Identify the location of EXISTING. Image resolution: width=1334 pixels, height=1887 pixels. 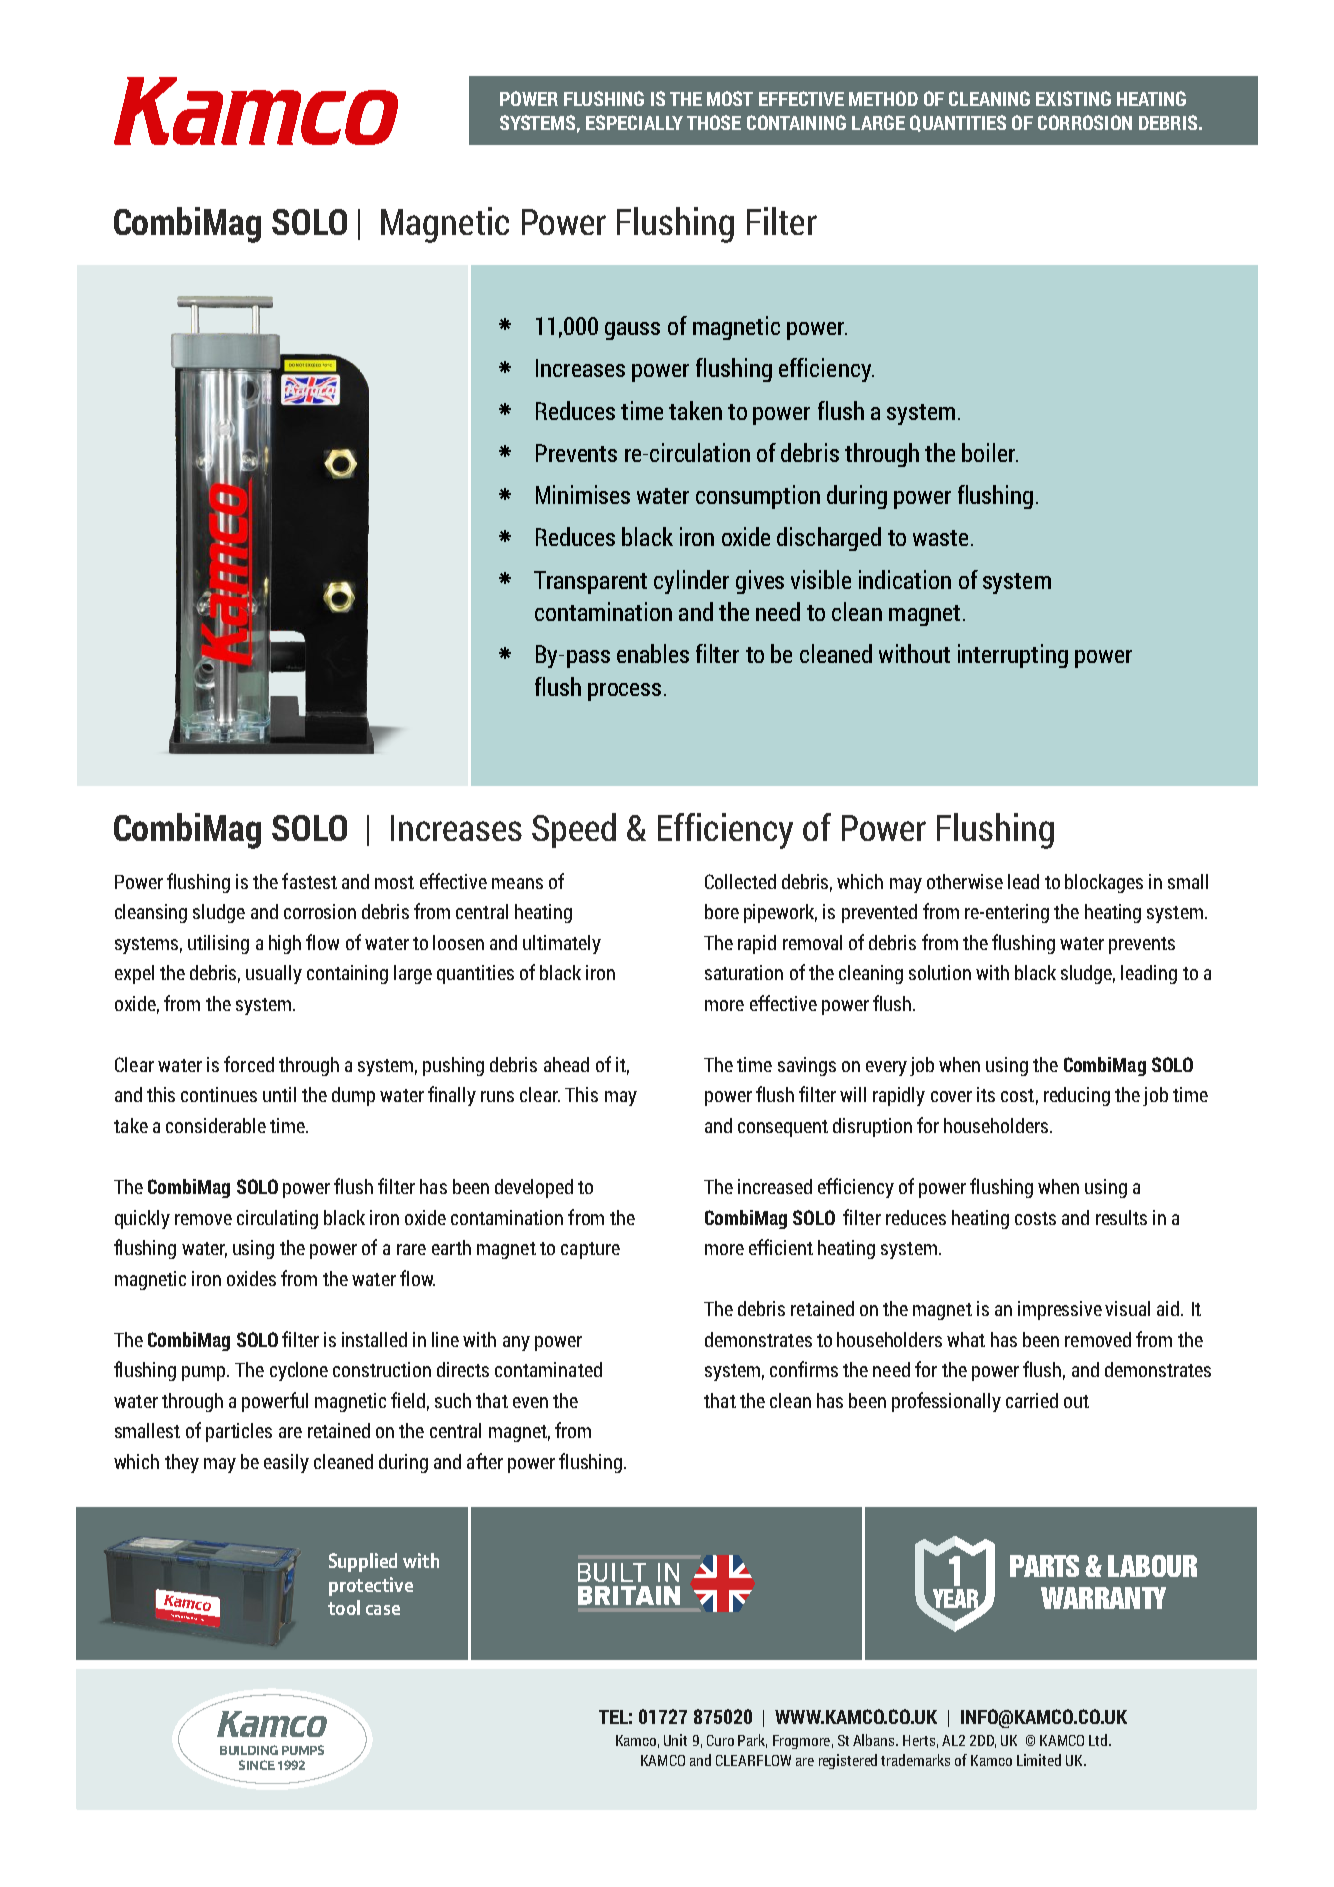
(1073, 98).
